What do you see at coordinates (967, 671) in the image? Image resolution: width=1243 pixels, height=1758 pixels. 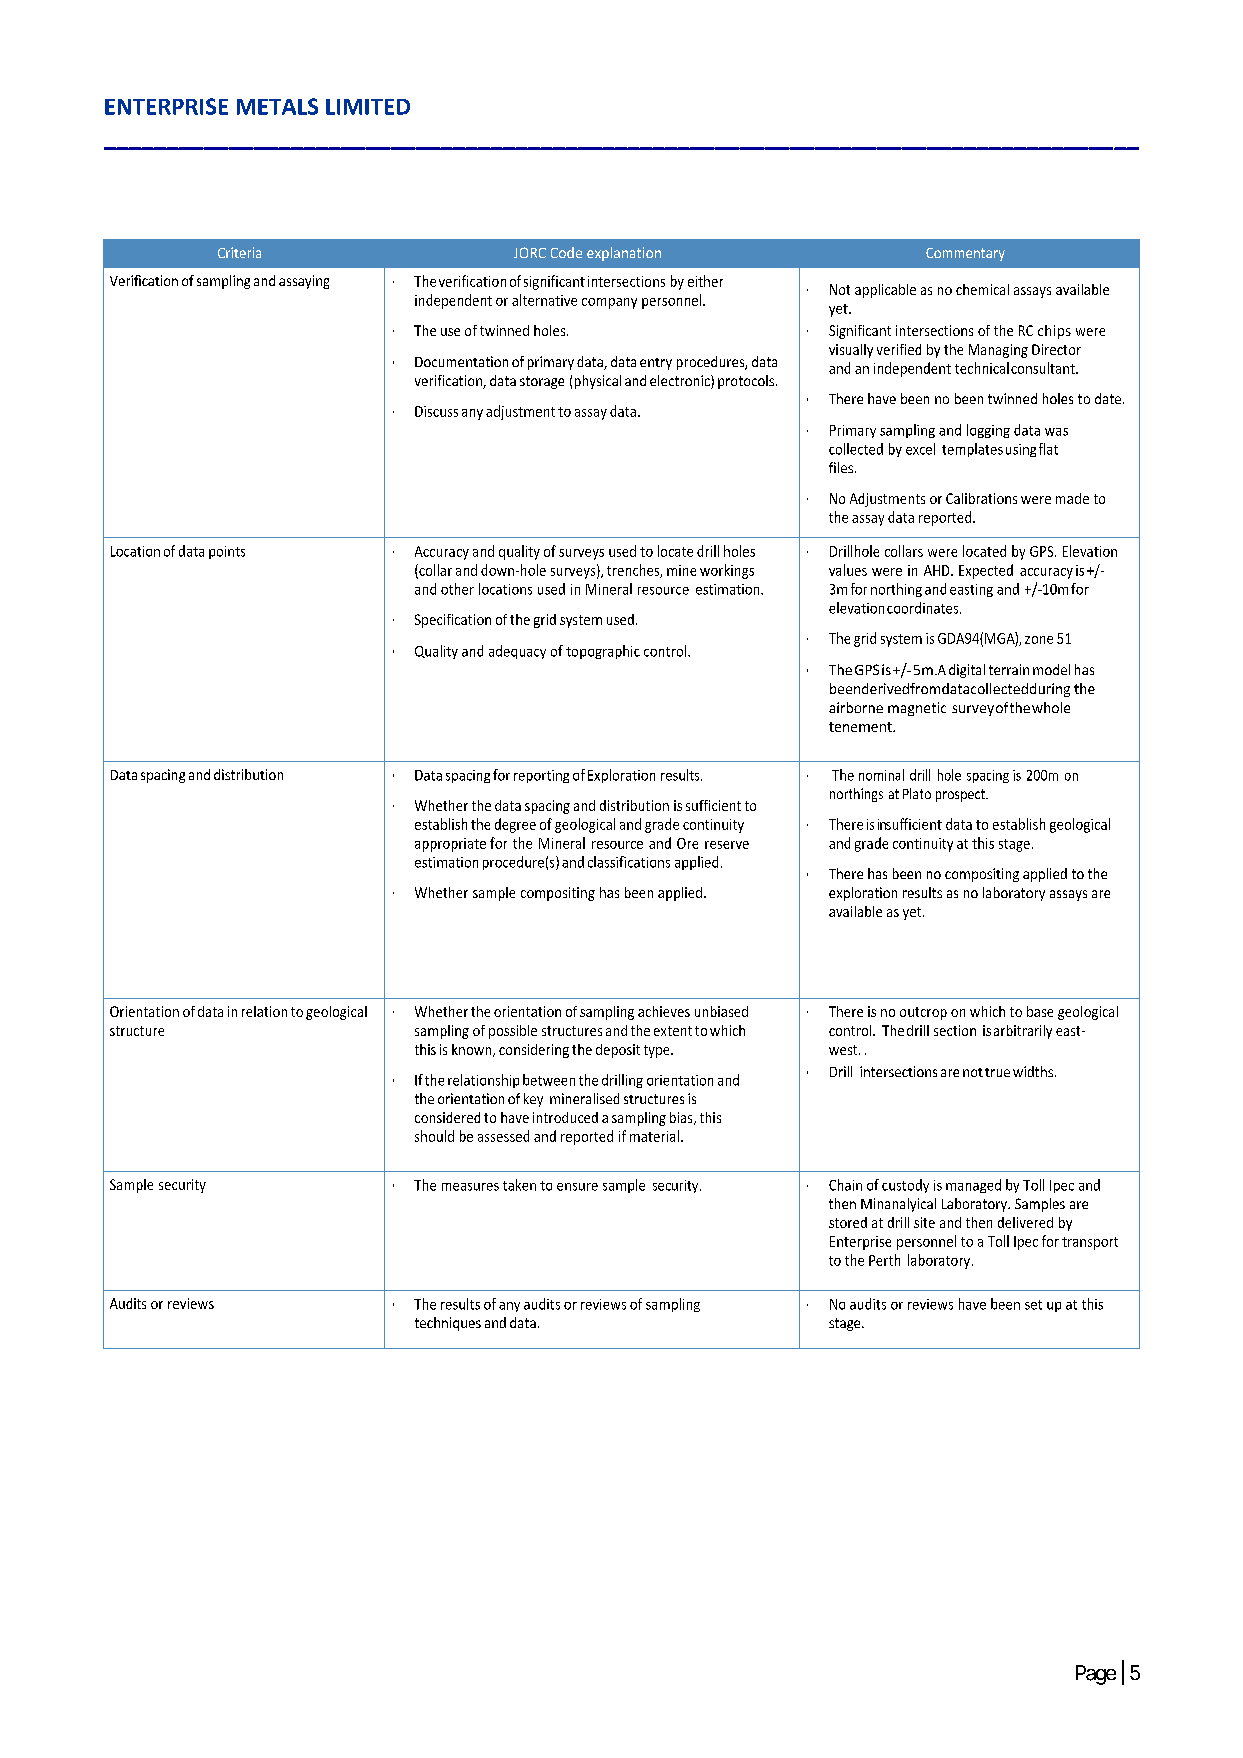 I see `digital` at bounding box center [967, 671].
